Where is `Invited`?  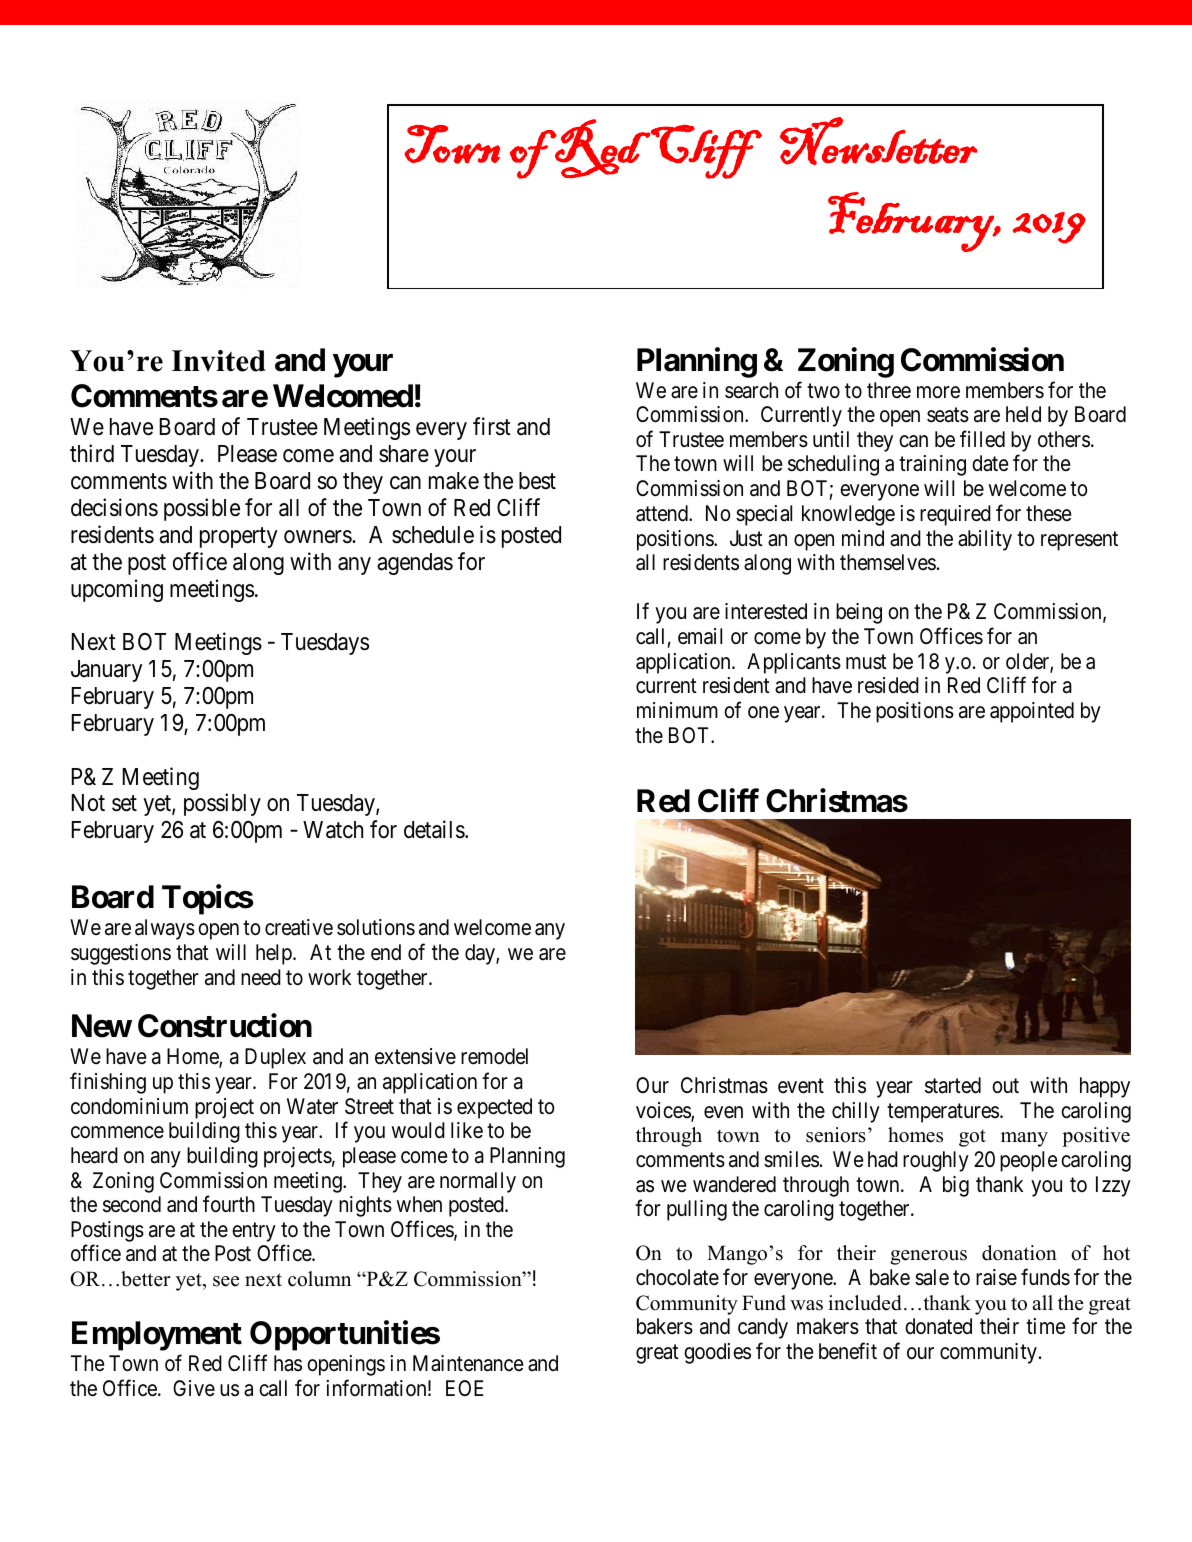
Invited is located at coordinates (218, 361).
